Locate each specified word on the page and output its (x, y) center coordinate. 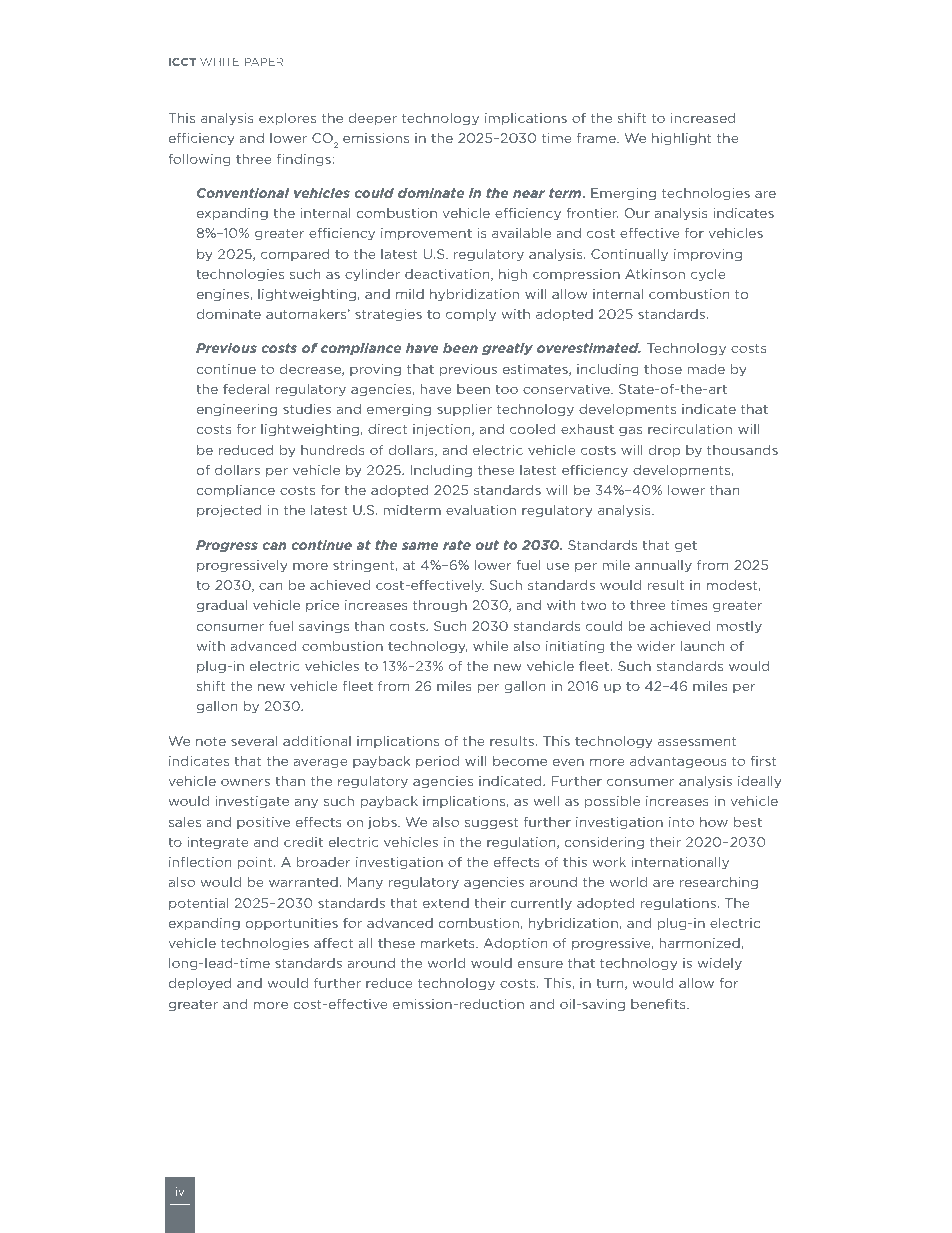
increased (703, 118)
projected (229, 511)
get (686, 546)
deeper (373, 119)
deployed (200, 984)
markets (449, 943)
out (487, 545)
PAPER (264, 62)
